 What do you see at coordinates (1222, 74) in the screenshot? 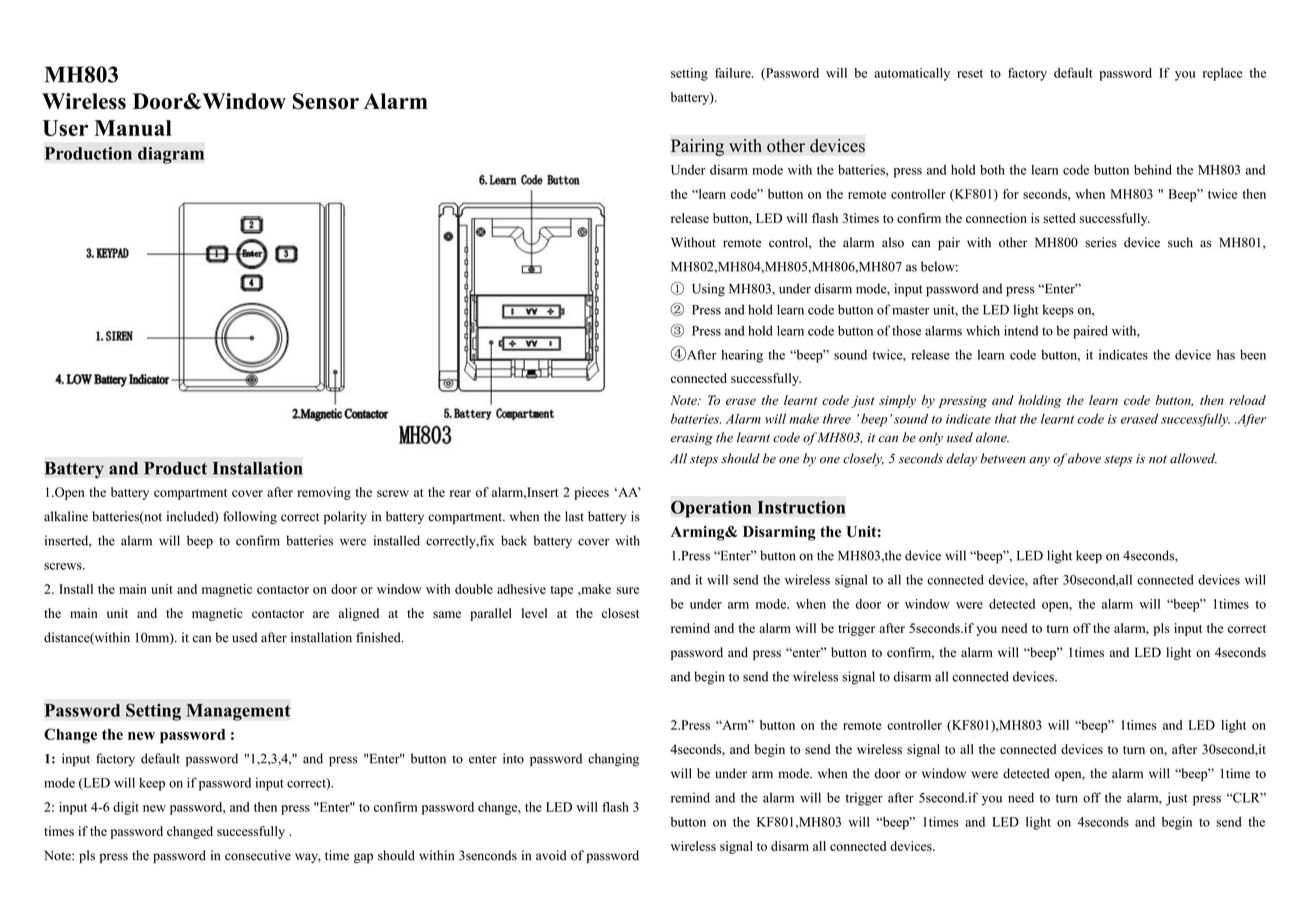
I see `replace` at bounding box center [1222, 74].
